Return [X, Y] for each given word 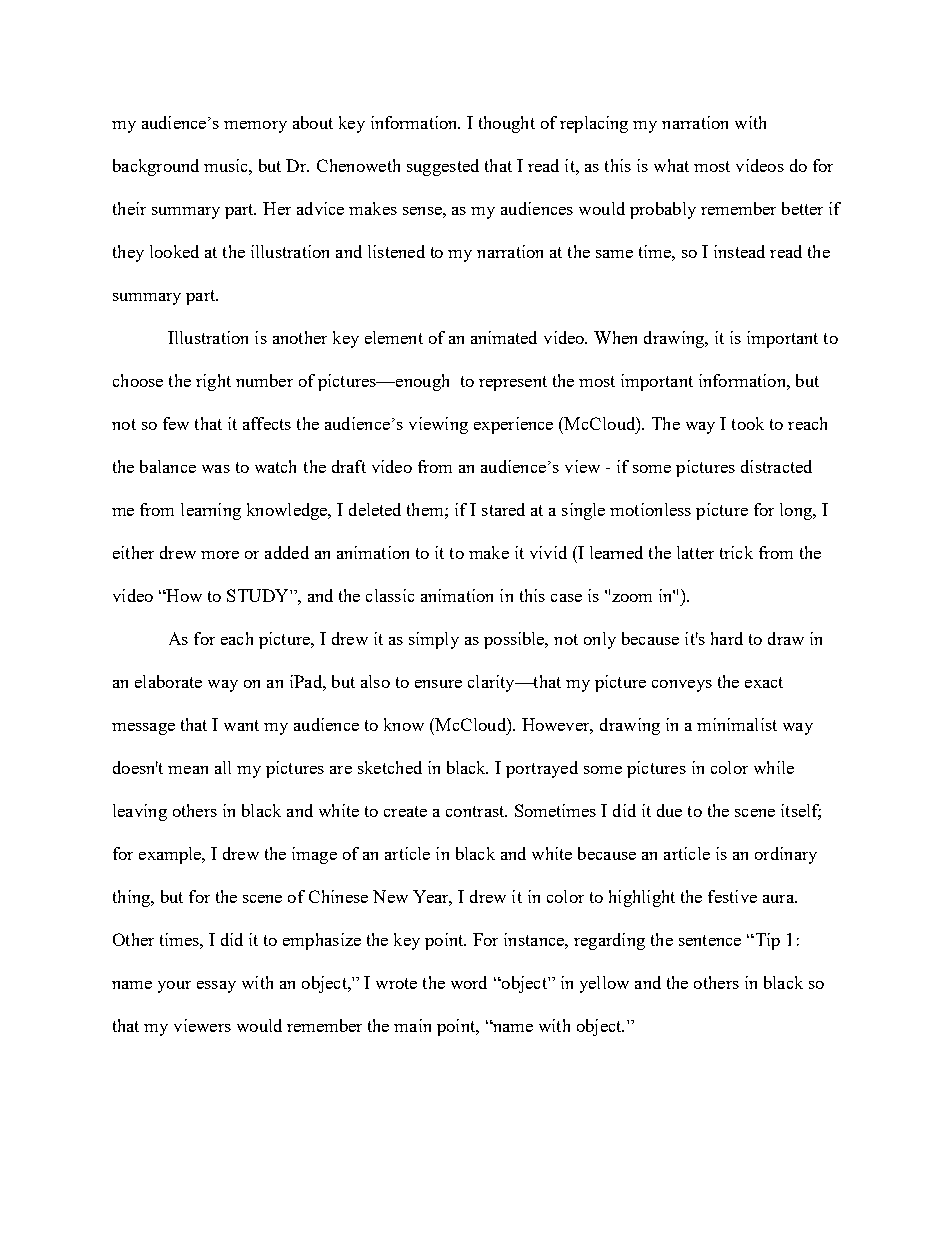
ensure [438, 684]
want [241, 725]
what [671, 165]
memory [255, 127]
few [176, 423]
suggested [443, 167]
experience [513, 425]
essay [216, 987]
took [748, 423]
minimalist [737, 724]
